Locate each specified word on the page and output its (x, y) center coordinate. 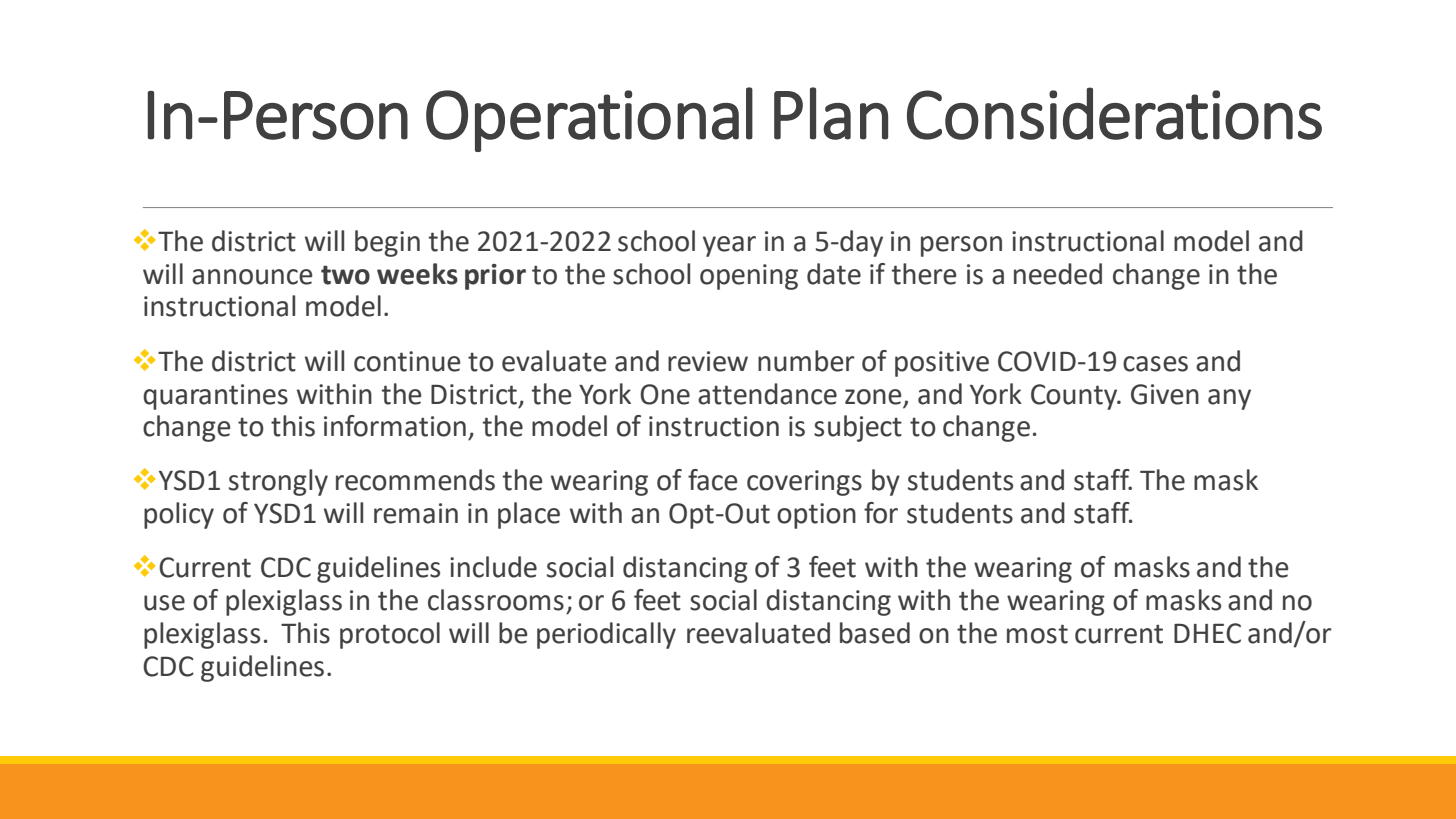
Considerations (1114, 113)
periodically (606, 635)
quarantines (215, 397)
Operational (589, 119)
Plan (831, 113)
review (708, 361)
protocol (390, 635)
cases (1155, 364)
